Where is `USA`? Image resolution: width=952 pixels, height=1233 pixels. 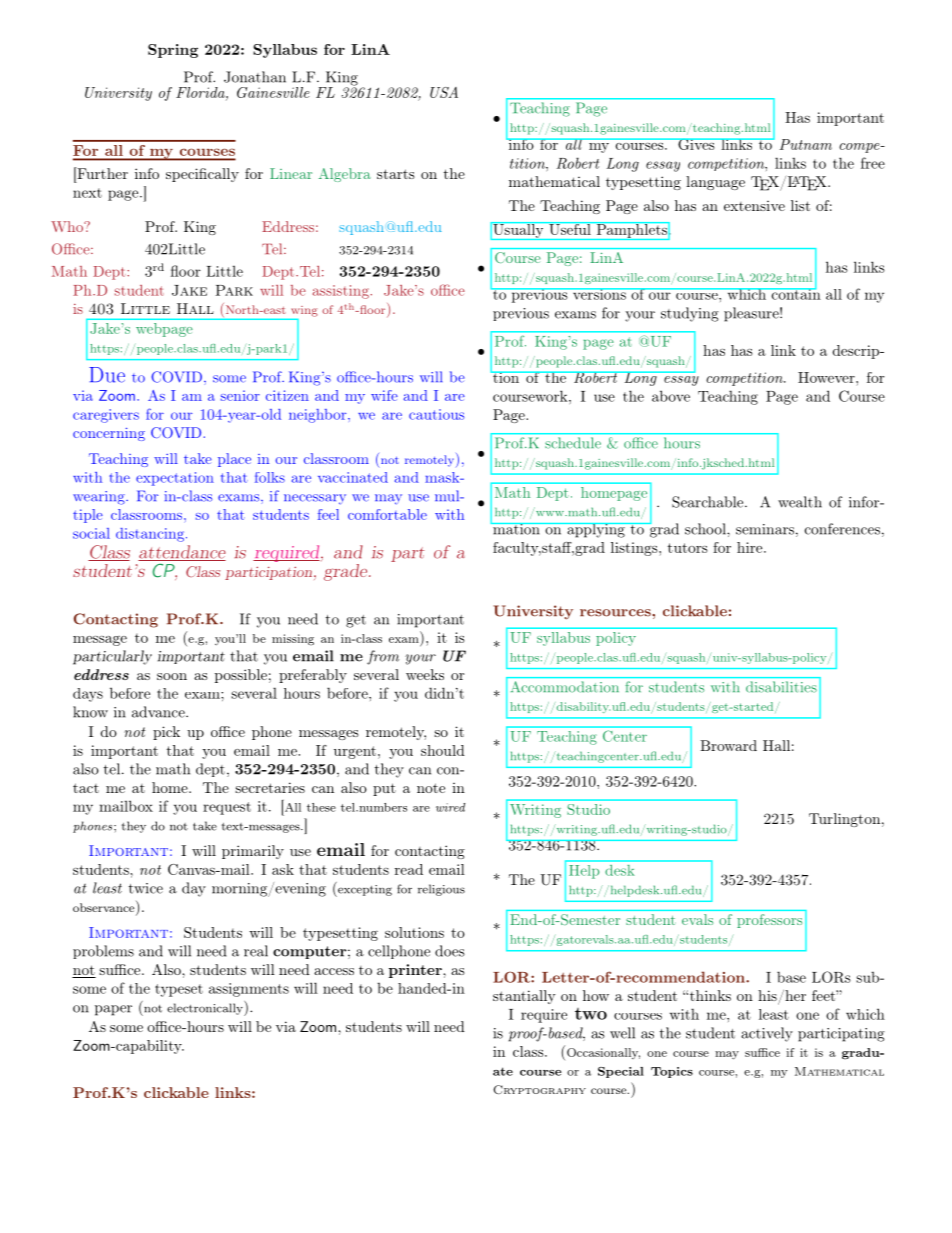 USA is located at coordinates (444, 92).
